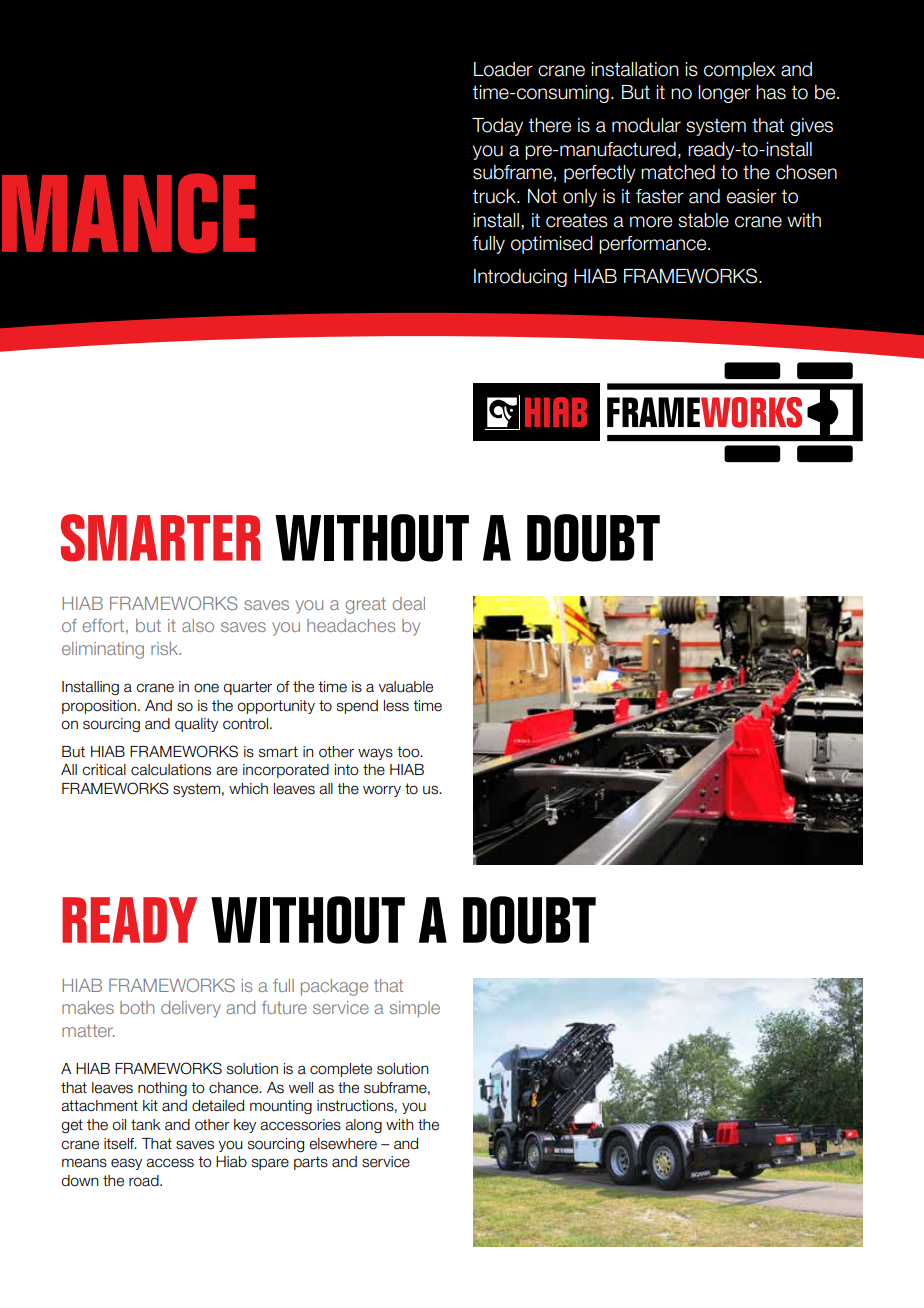 This image has height=1308, width=924. What do you see at coordinates (409, 603) in the image?
I see `deal` at bounding box center [409, 603].
